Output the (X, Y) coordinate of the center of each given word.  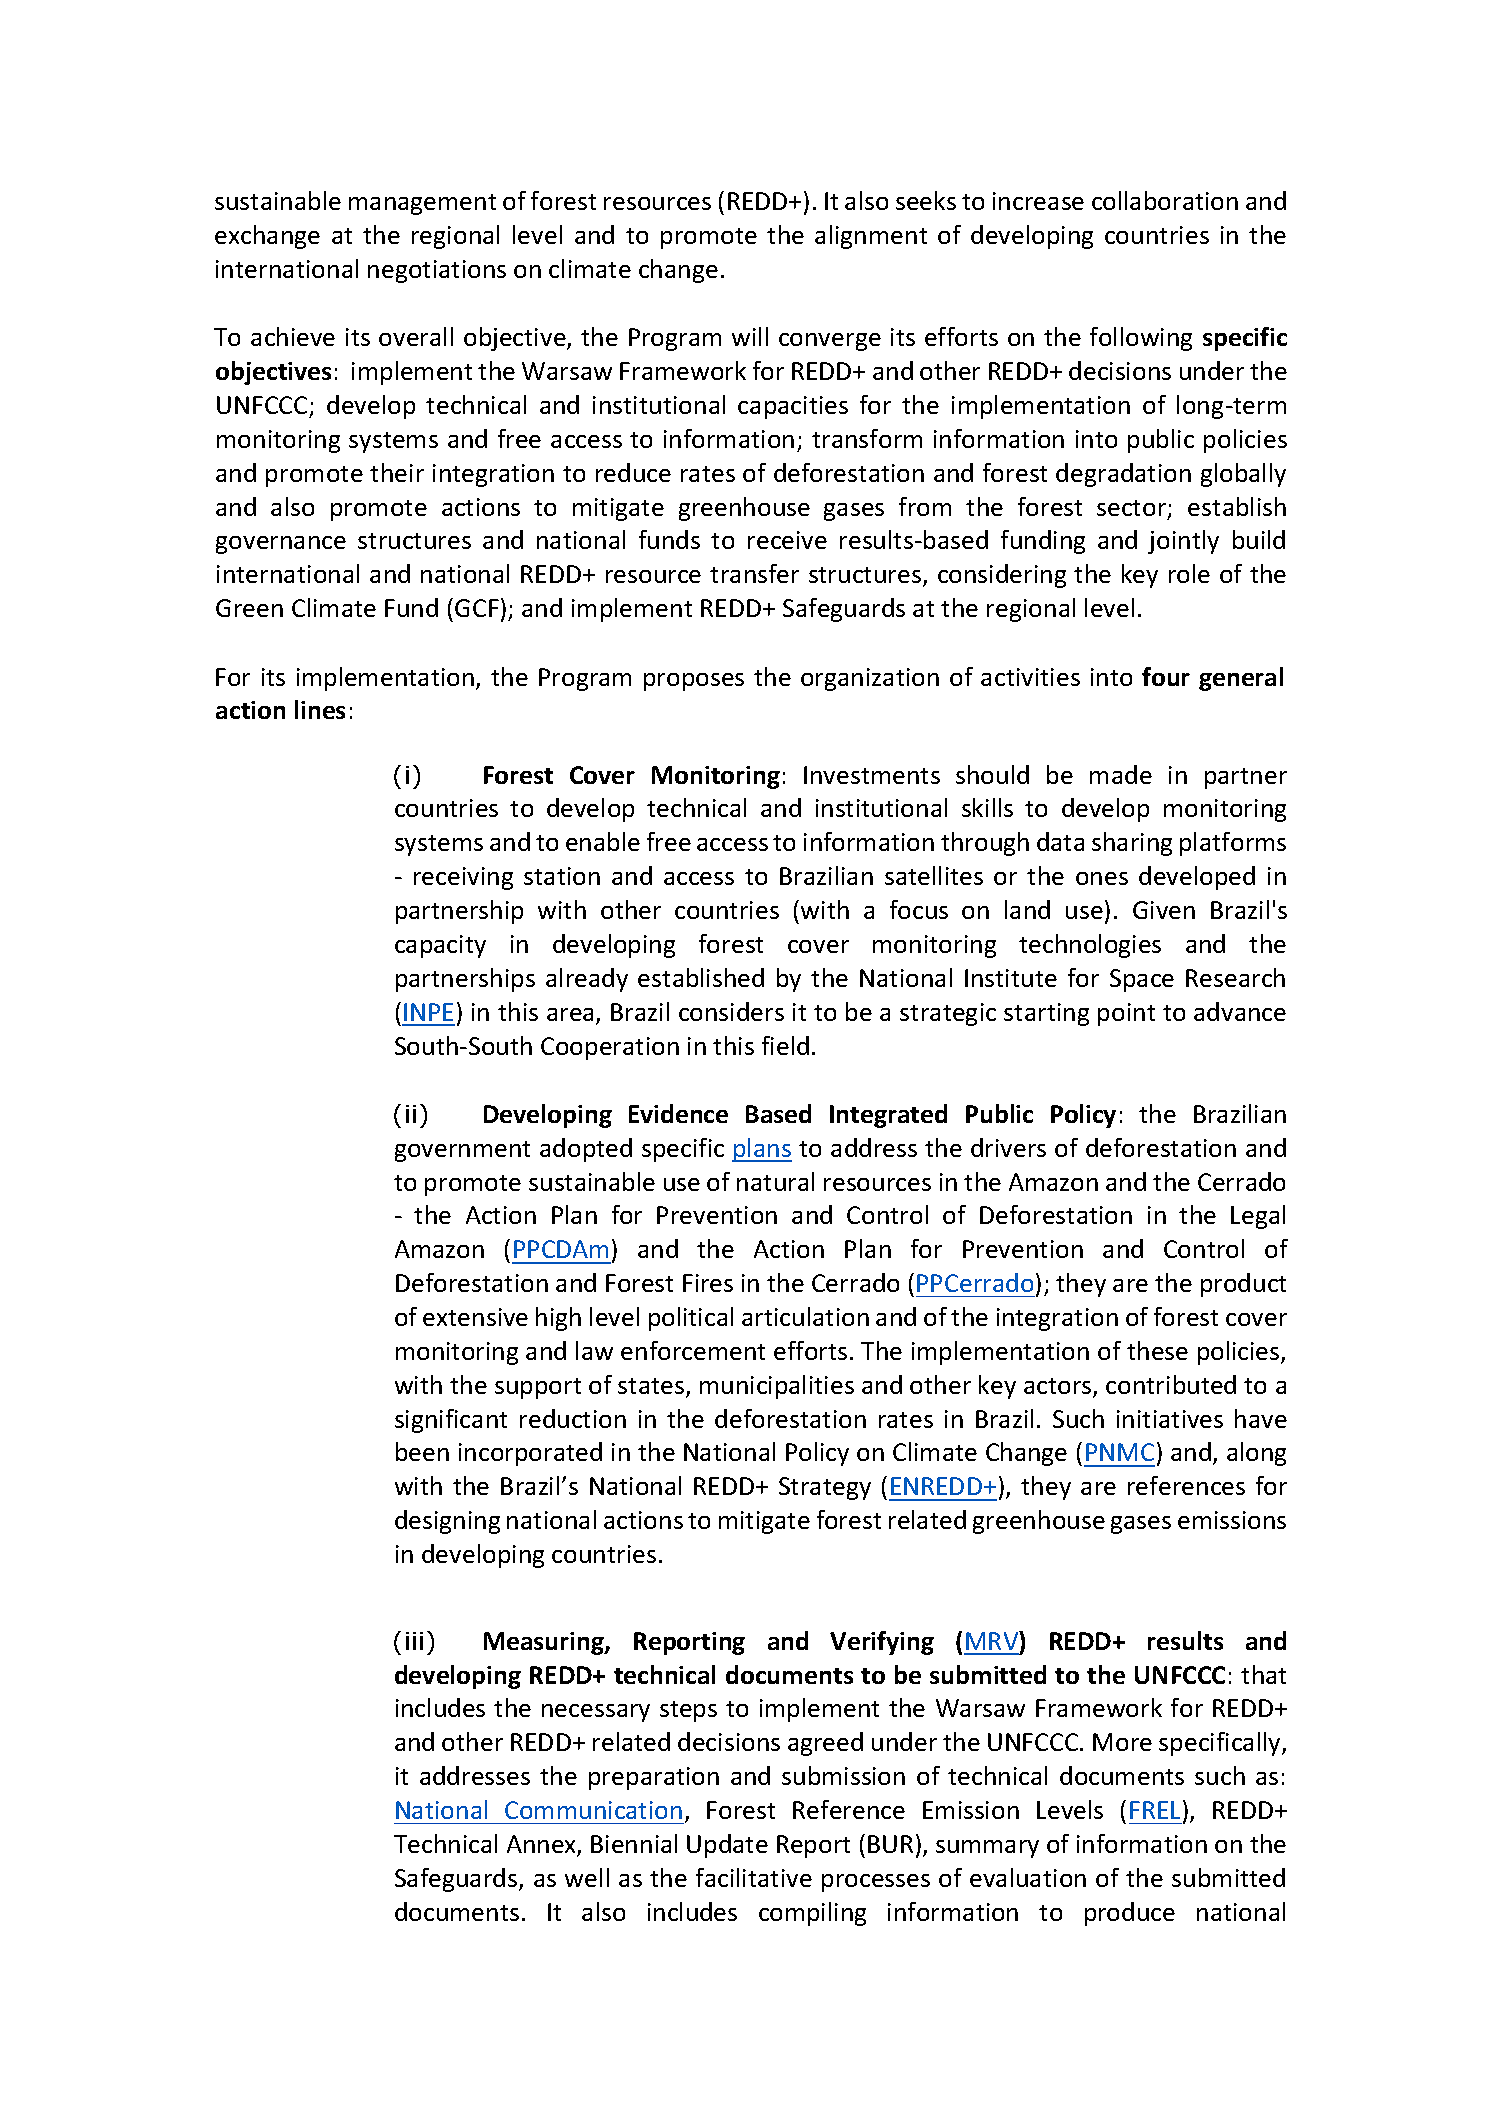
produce (1130, 1914)
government (462, 1151)
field (785, 1045)
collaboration (1165, 200)
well (587, 1877)
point (1126, 1014)
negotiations (437, 271)
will (750, 336)
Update (727, 1846)
